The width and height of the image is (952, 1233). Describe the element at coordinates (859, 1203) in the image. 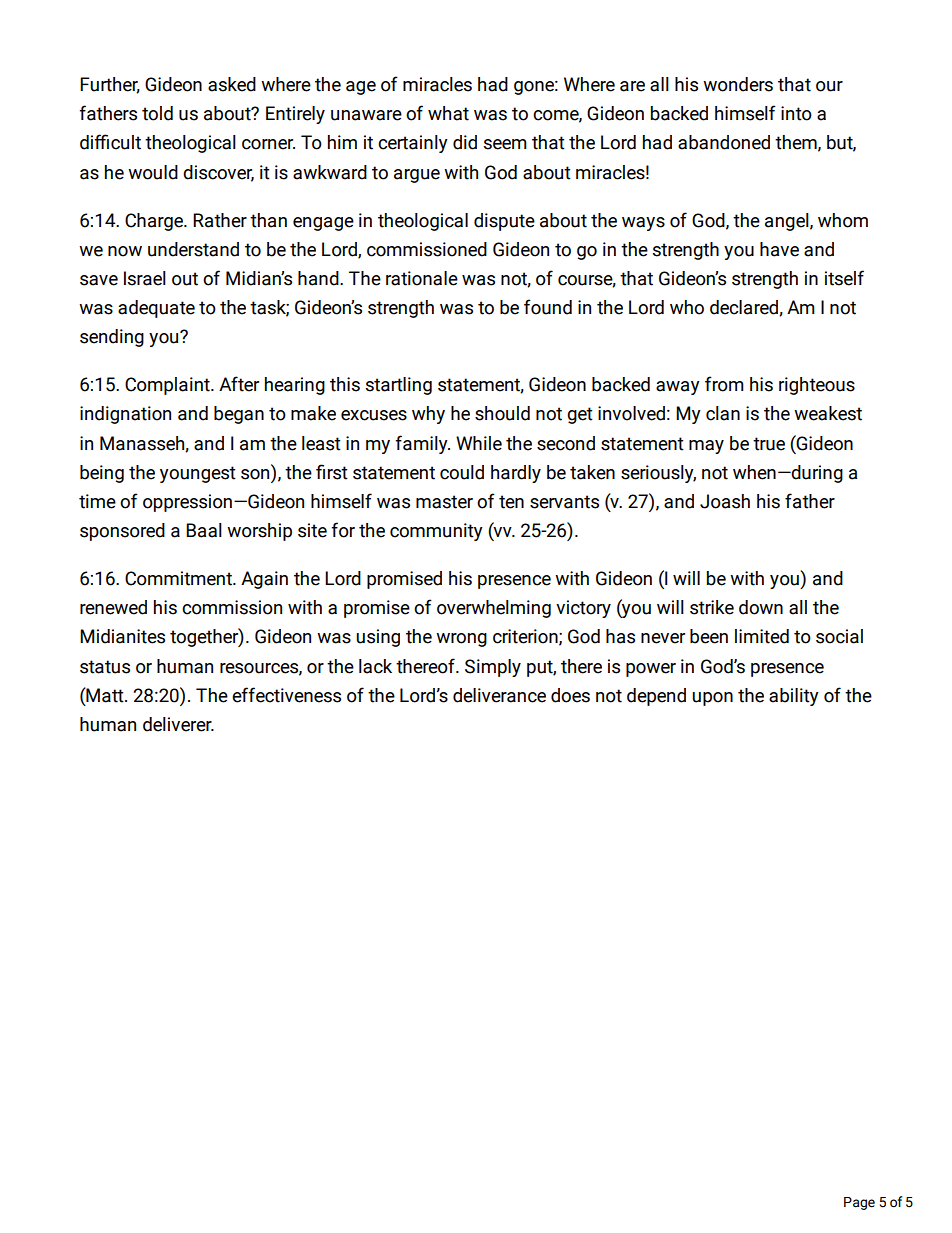

I see `Page` at that location.
